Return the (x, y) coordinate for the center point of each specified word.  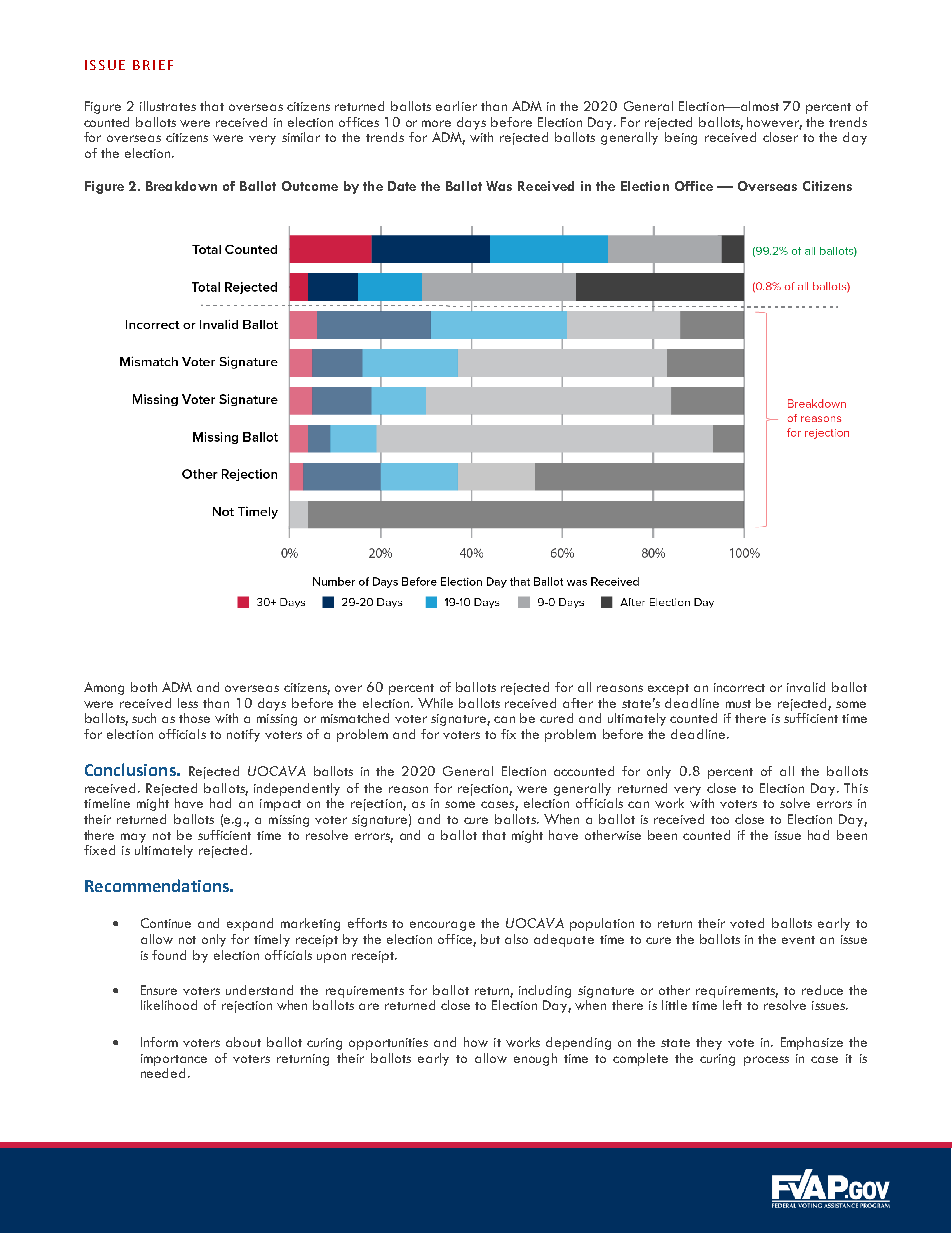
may (133, 838)
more (436, 123)
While (435, 703)
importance (174, 1060)
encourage (442, 926)
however (774, 123)
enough (535, 1059)
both (144, 687)
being (681, 138)
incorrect (739, 687)
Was (499, 186)
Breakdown (181, 186)
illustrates (168, 106)
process (766, 1061)
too (720, 820)
